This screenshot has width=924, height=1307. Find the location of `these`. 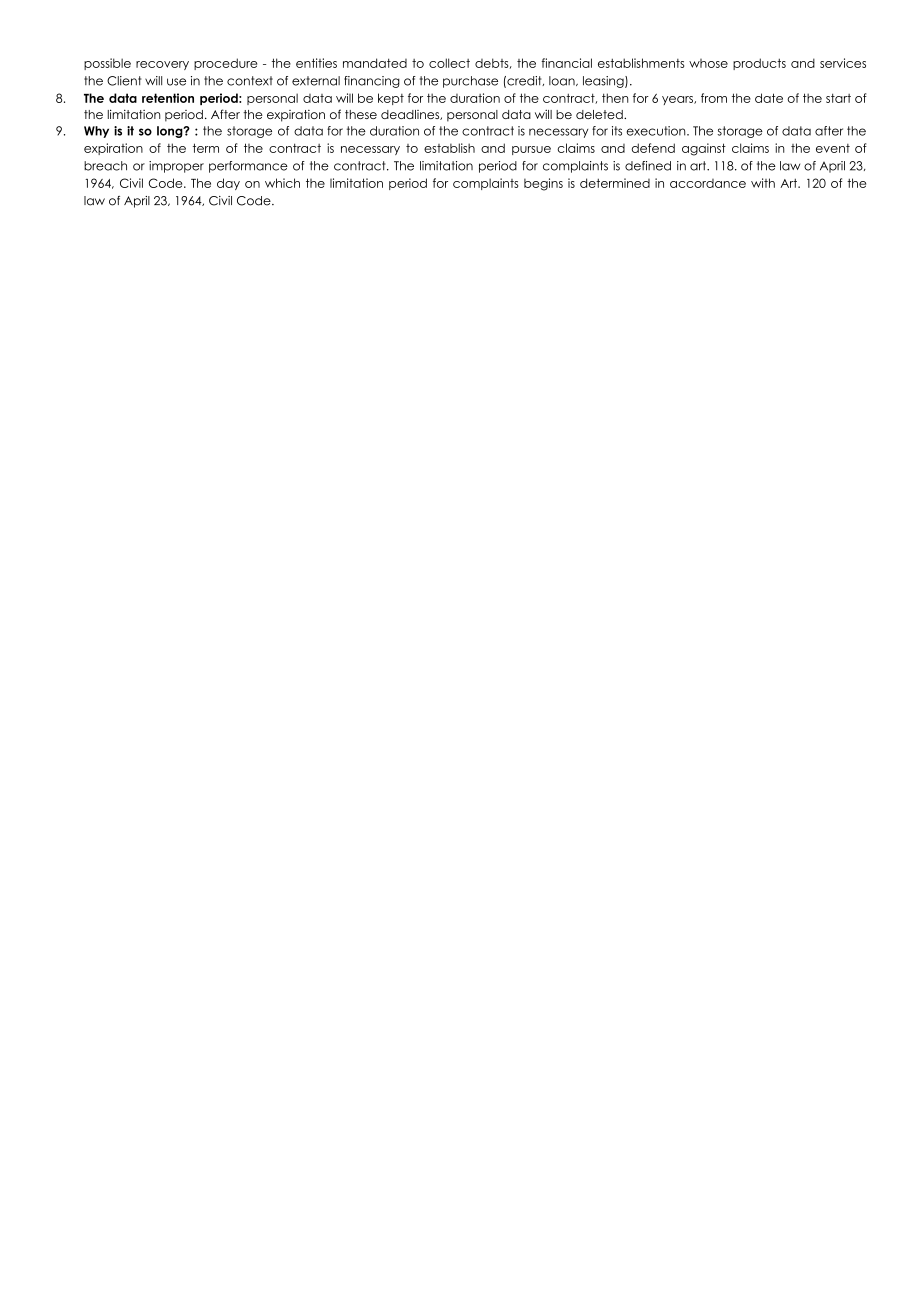

these is located at coordinates (361, 114).
